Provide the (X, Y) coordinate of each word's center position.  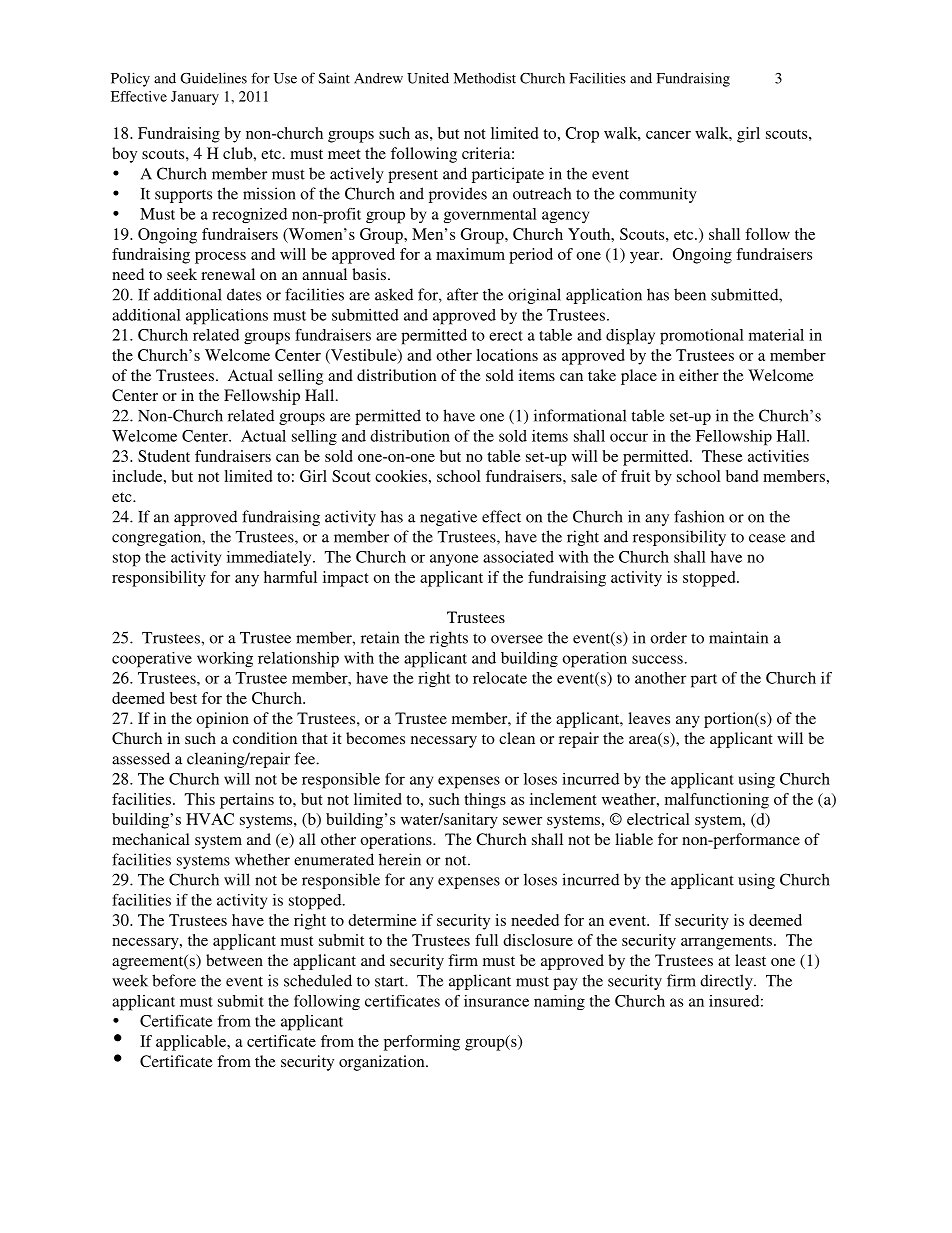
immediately (270, 558)
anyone (454, 560)
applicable (192, 1043)
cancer (668, 135)
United (428, 78)
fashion (699, 516)
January (195, 98)
